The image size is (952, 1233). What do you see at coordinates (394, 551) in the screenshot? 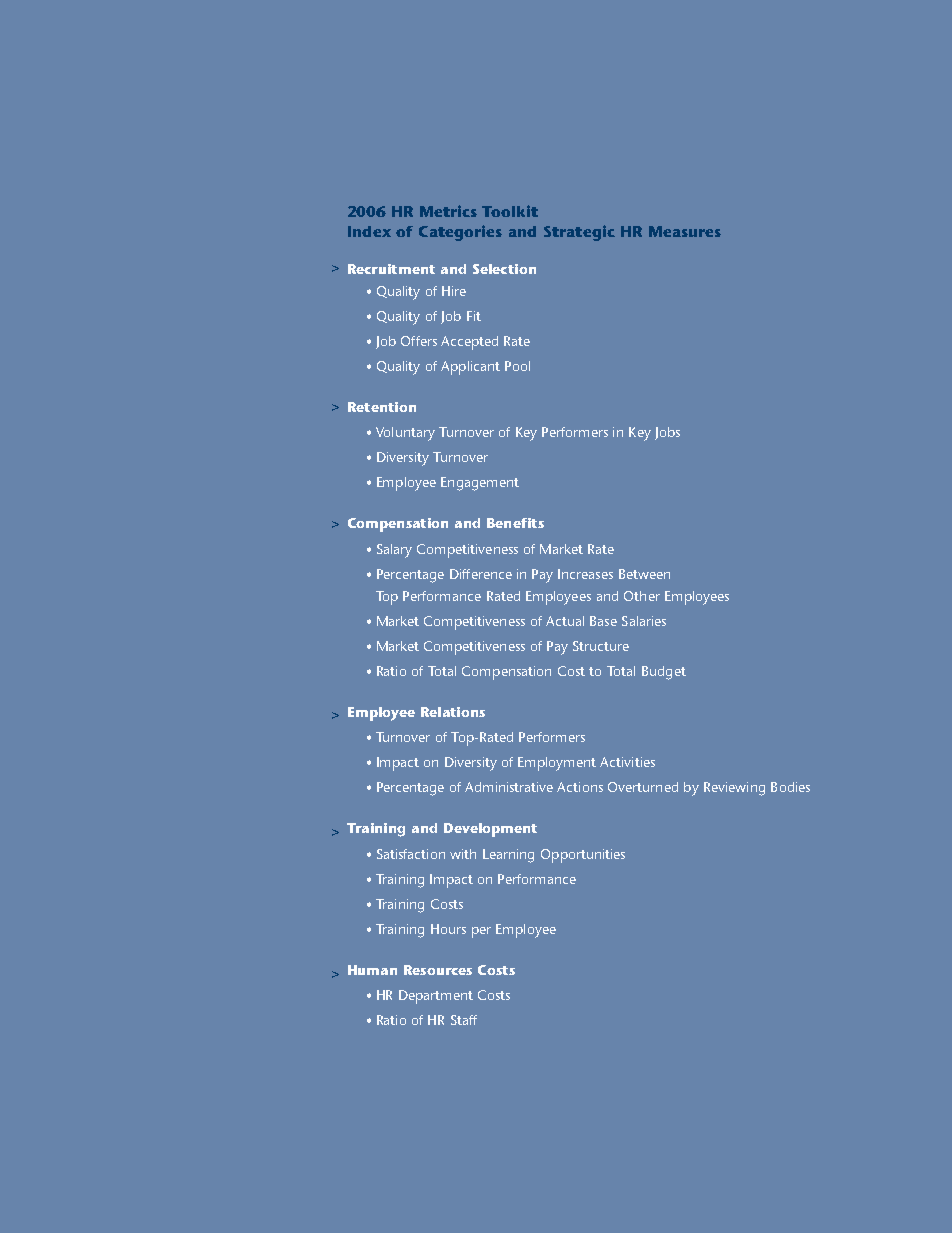
I see `Salary` at bounding box center [394, 551].
